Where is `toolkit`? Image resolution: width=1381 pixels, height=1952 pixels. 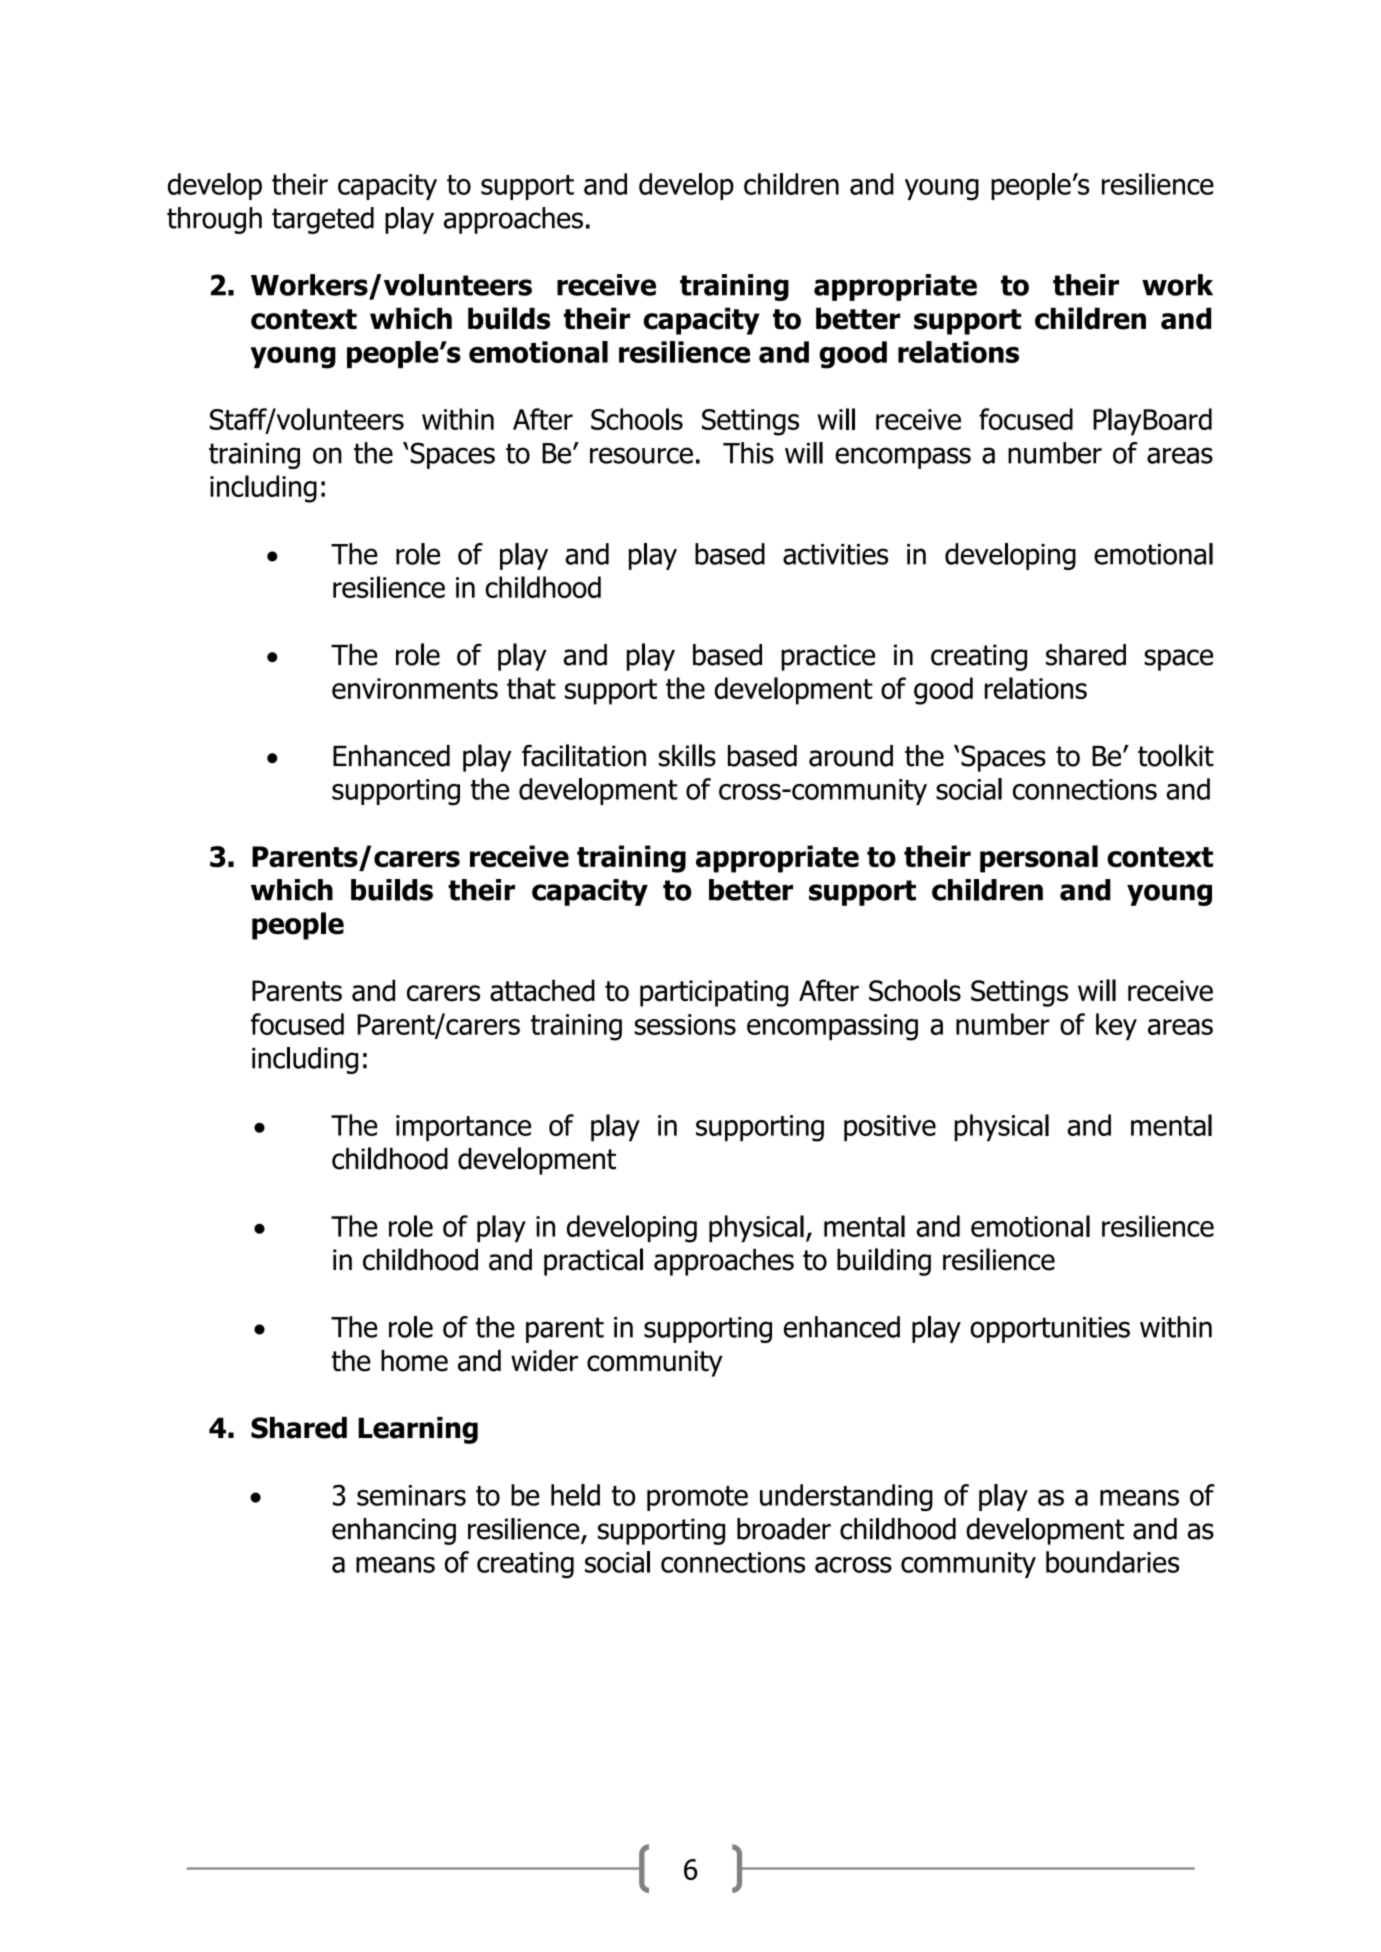
toolkit is located at coordinates (1176, 755).
